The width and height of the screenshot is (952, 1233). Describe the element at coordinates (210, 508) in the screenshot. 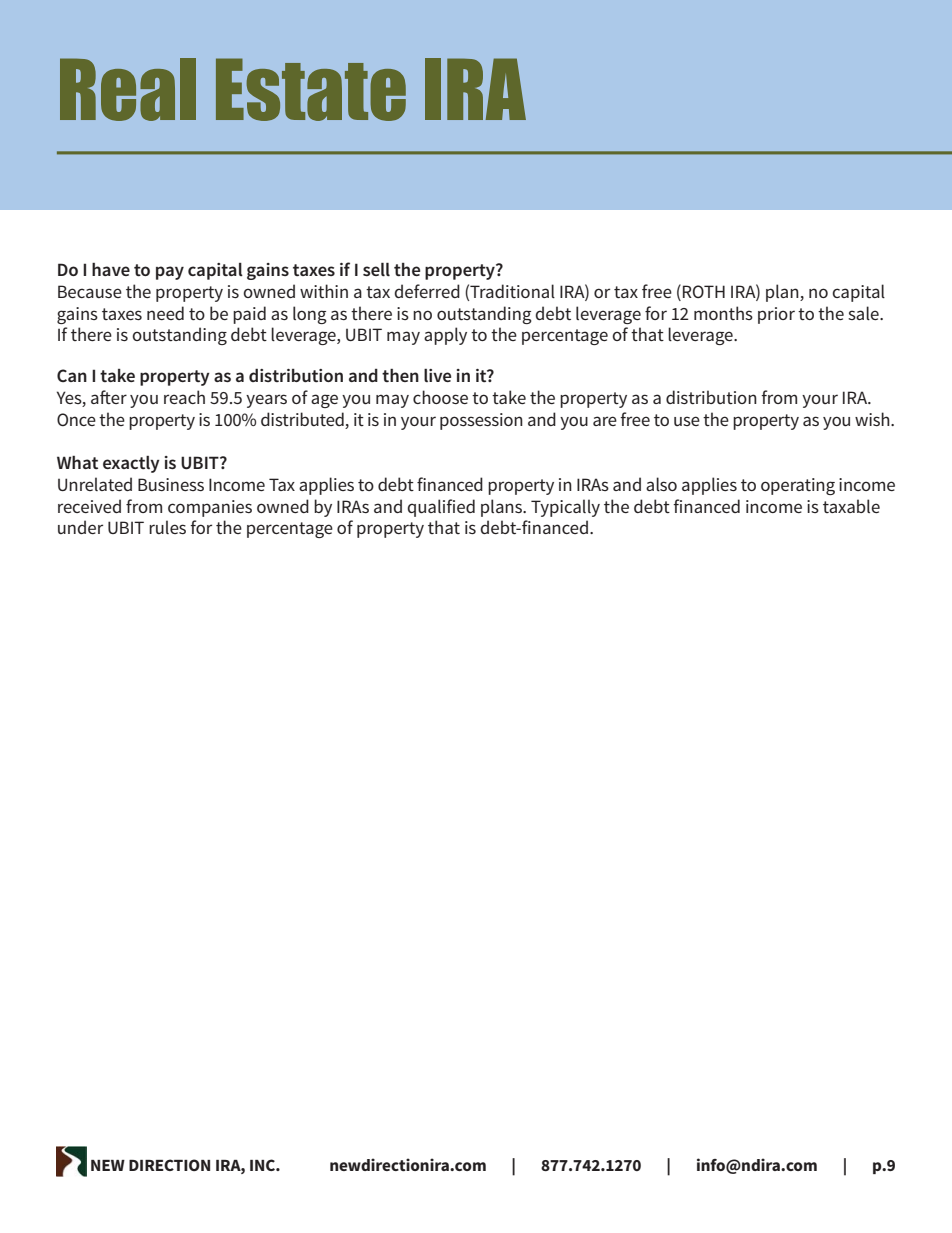

I see `companies` at that location.
